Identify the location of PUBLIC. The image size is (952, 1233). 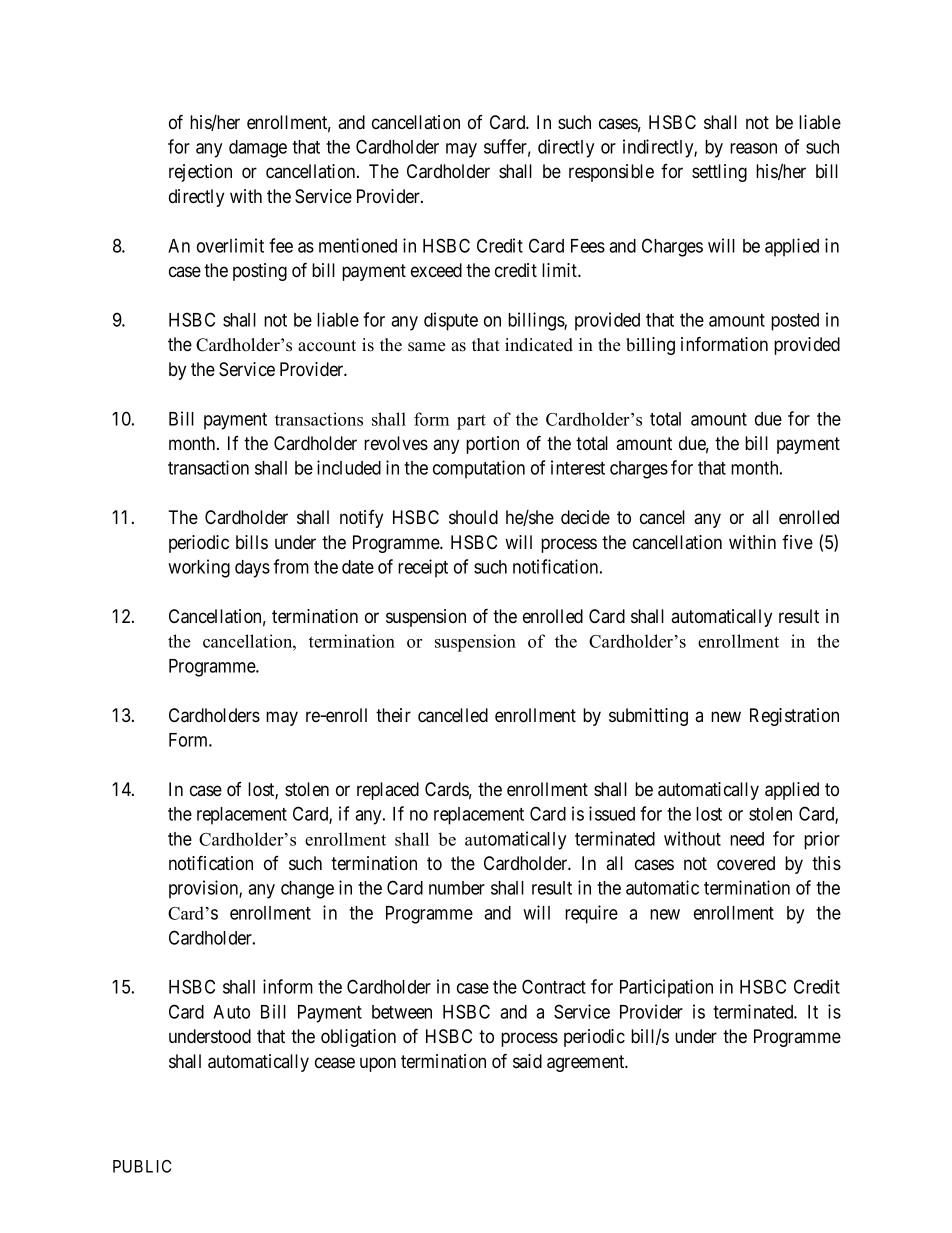
(142, 1166).
